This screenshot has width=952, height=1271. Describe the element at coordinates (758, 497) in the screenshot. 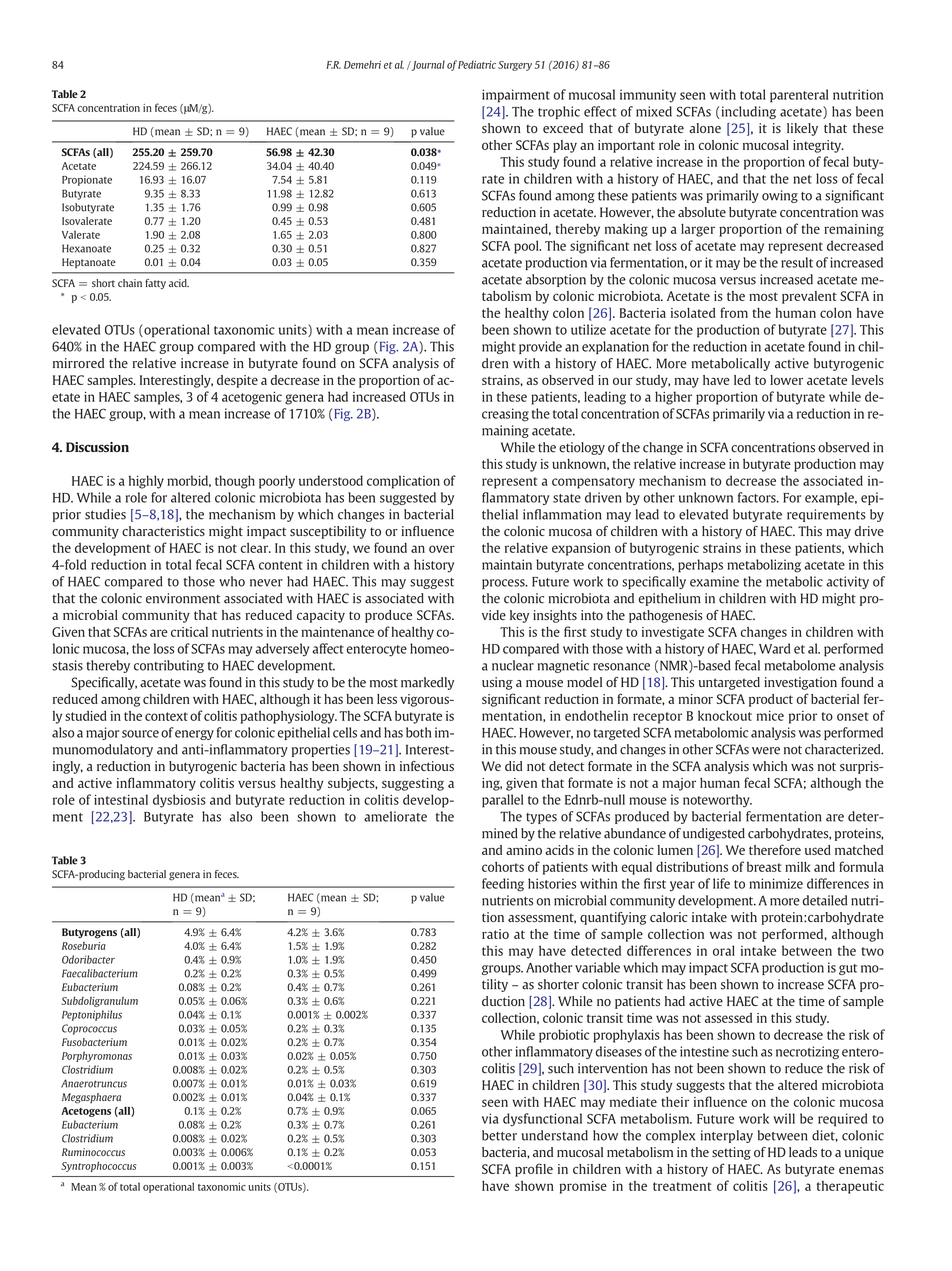

I see `factors` at that location.
